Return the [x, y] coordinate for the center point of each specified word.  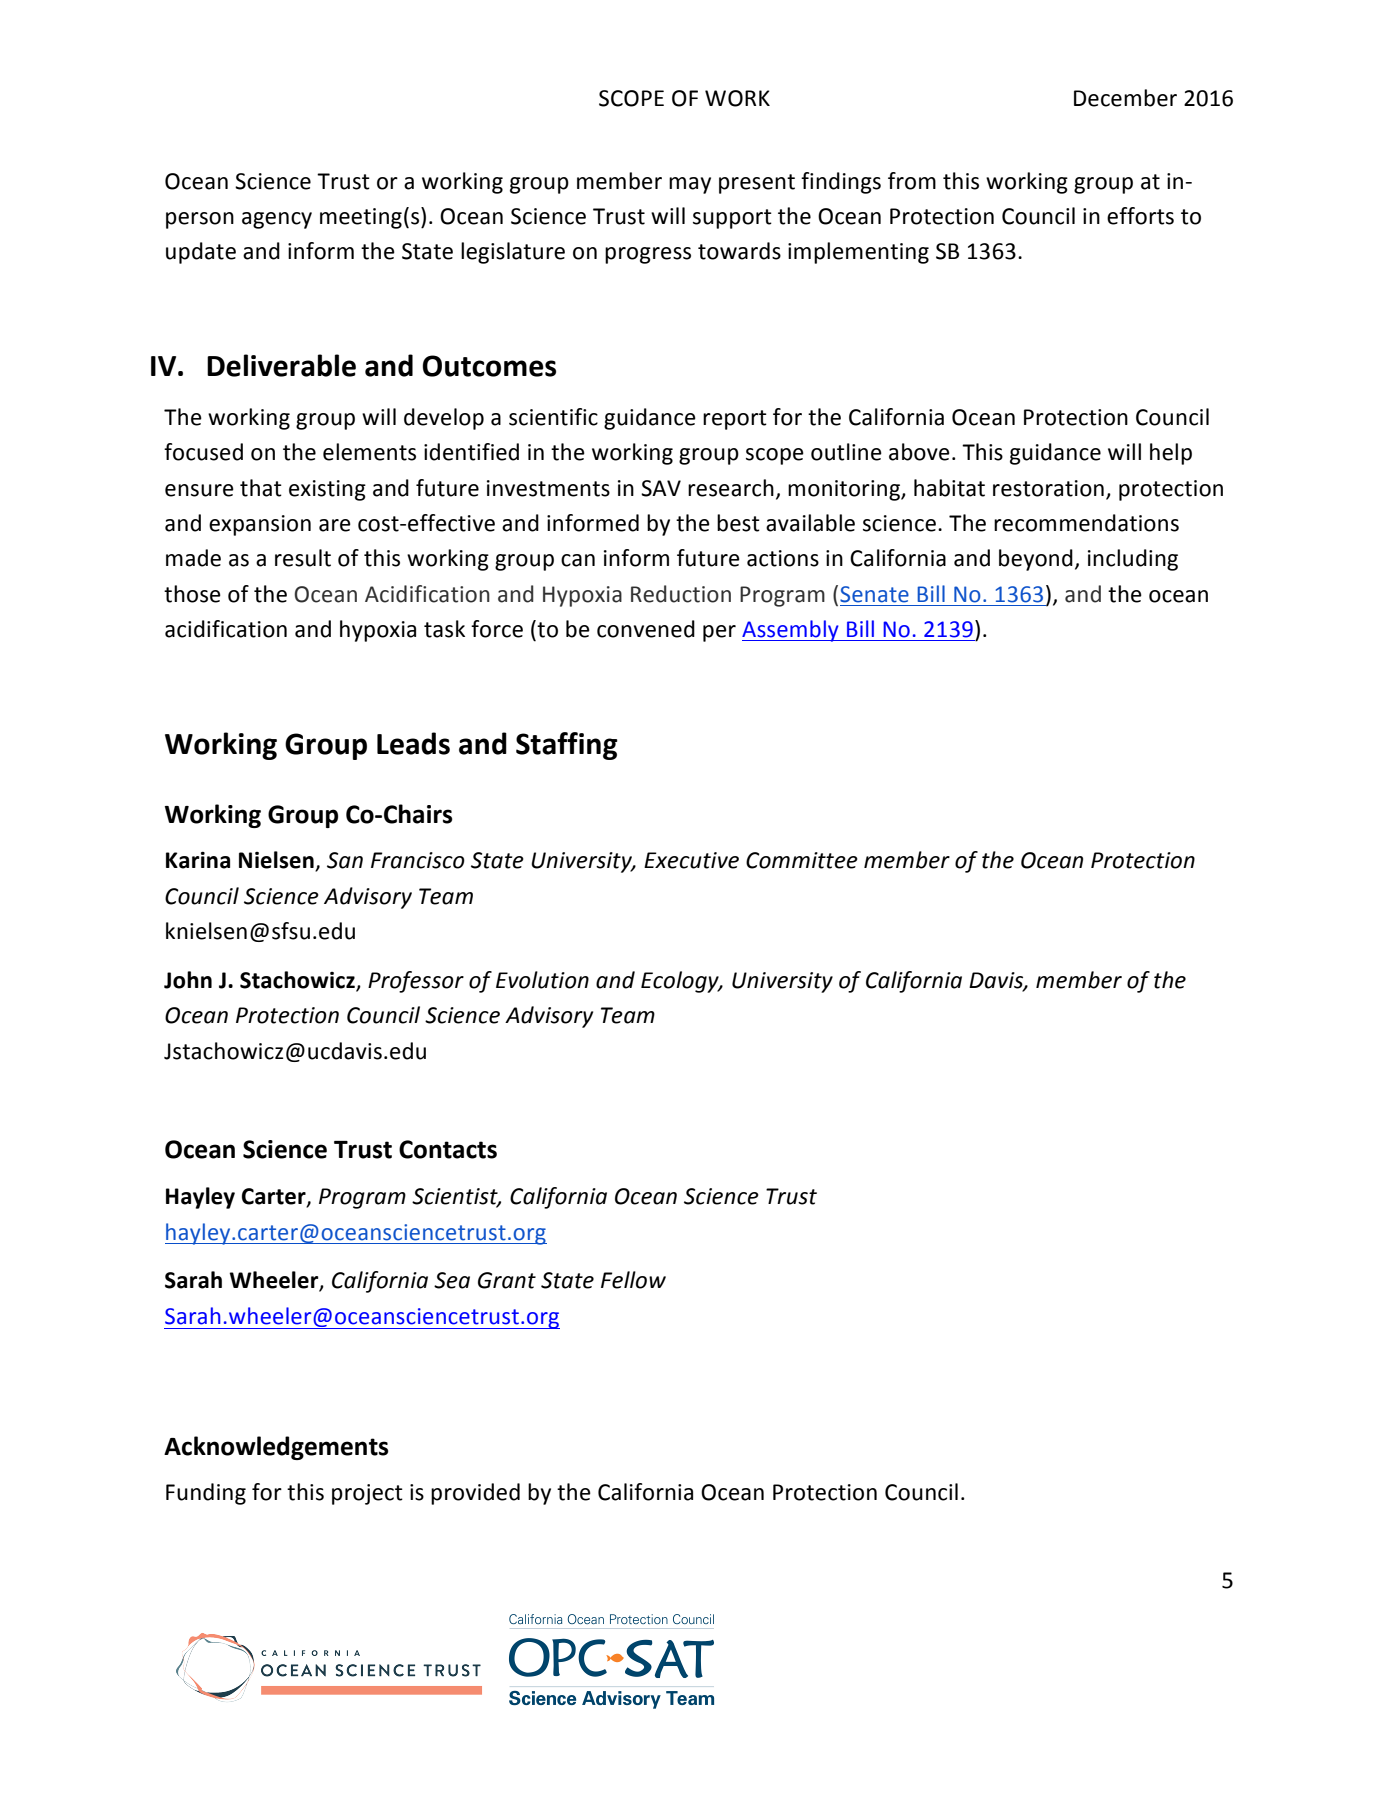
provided [475, 1494]
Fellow [633, 1280]
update [201, 253]
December [1125, 98]
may [690, 185]
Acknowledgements [276, 1448]
